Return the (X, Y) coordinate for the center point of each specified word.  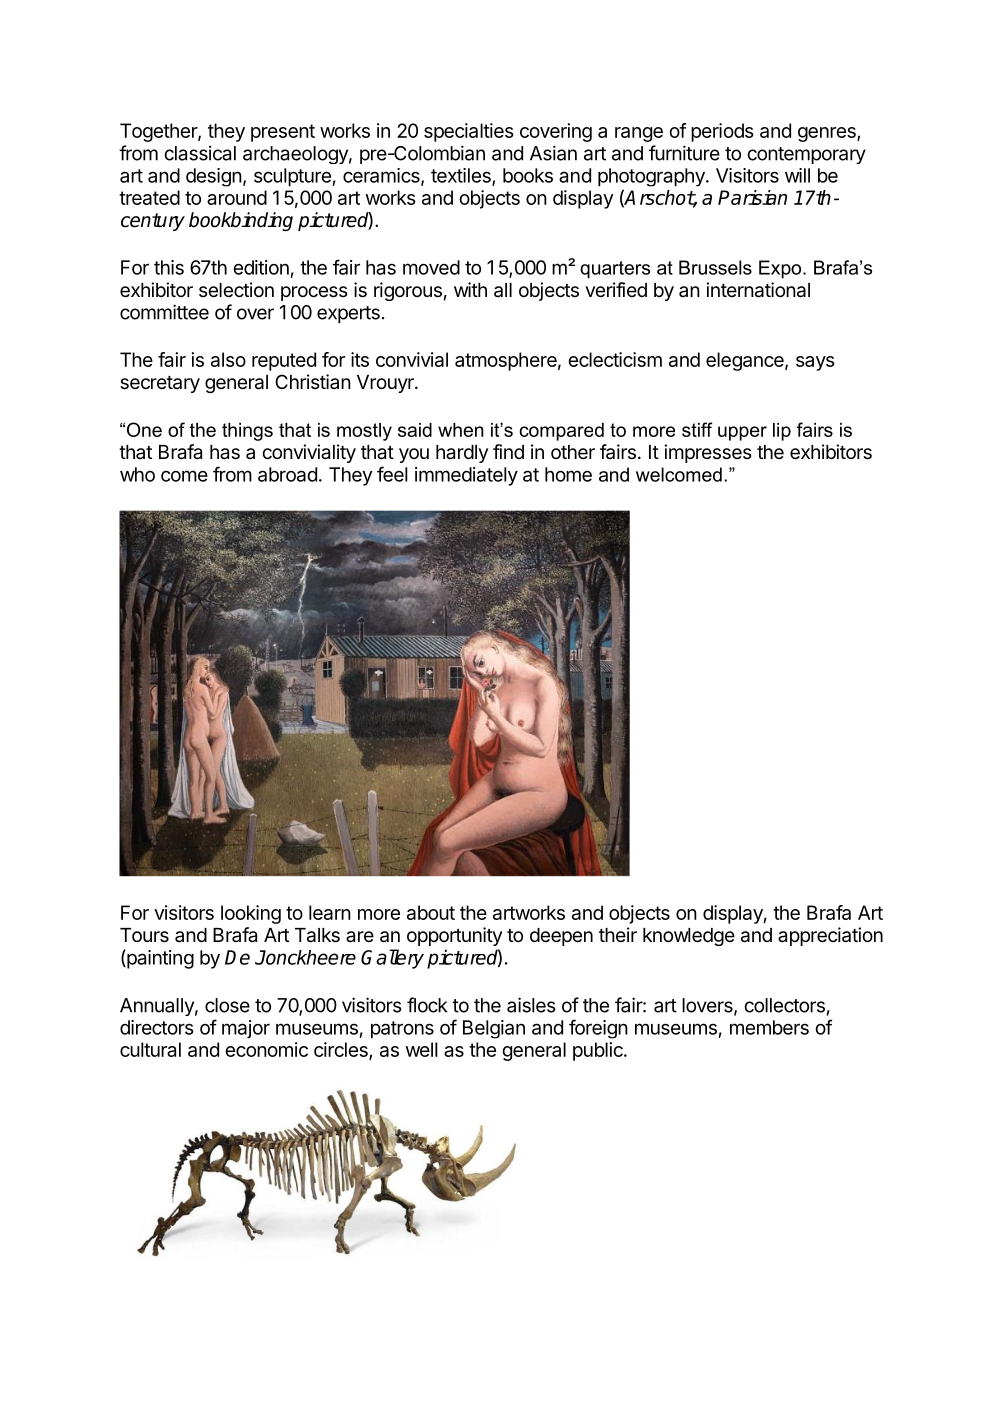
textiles (462, 176)
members (769, 1027)
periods (722, 132)
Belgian (494, 1029)
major (246, 1029)
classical (200, 153)
